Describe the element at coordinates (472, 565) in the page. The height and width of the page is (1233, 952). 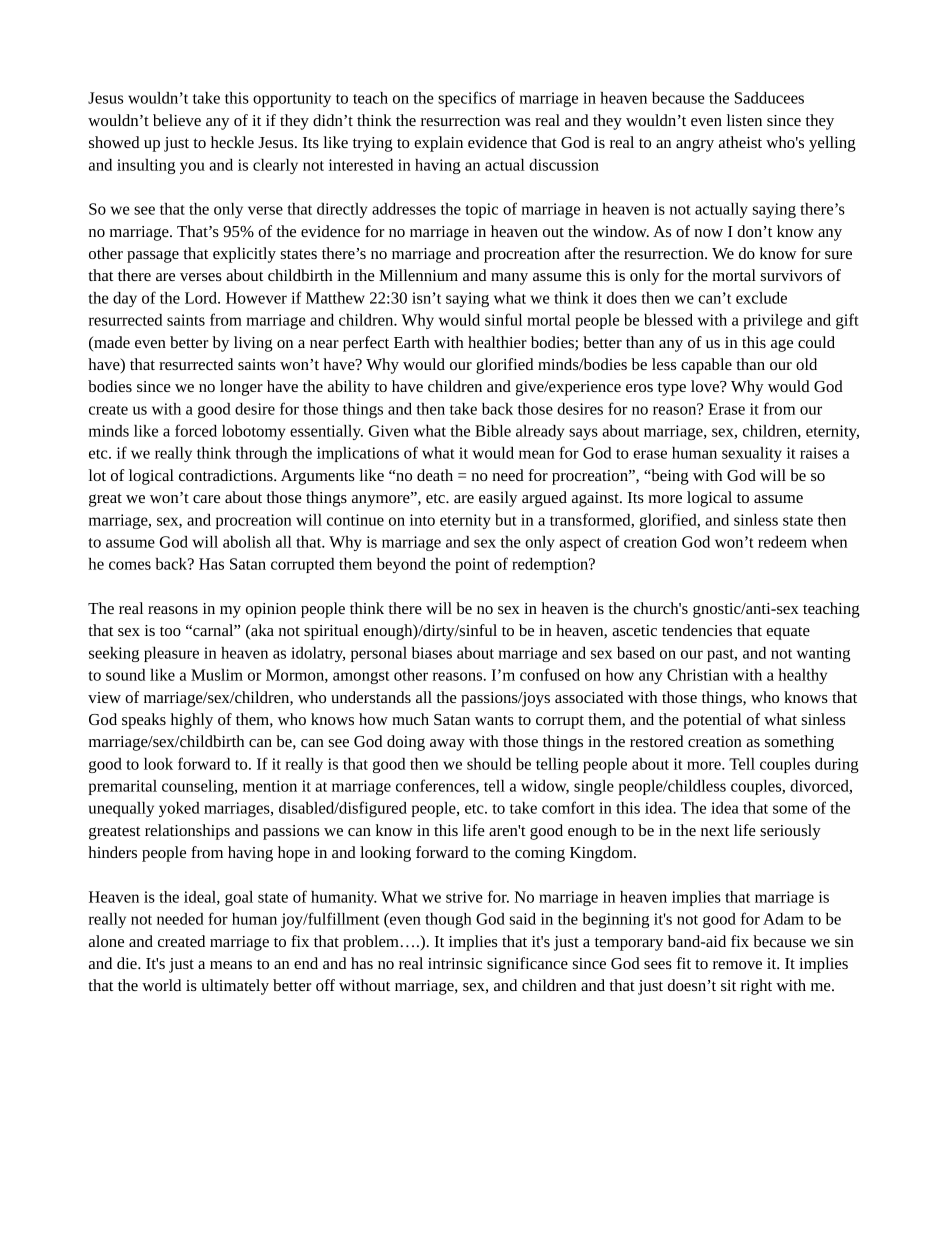
I see `point` at that location.
